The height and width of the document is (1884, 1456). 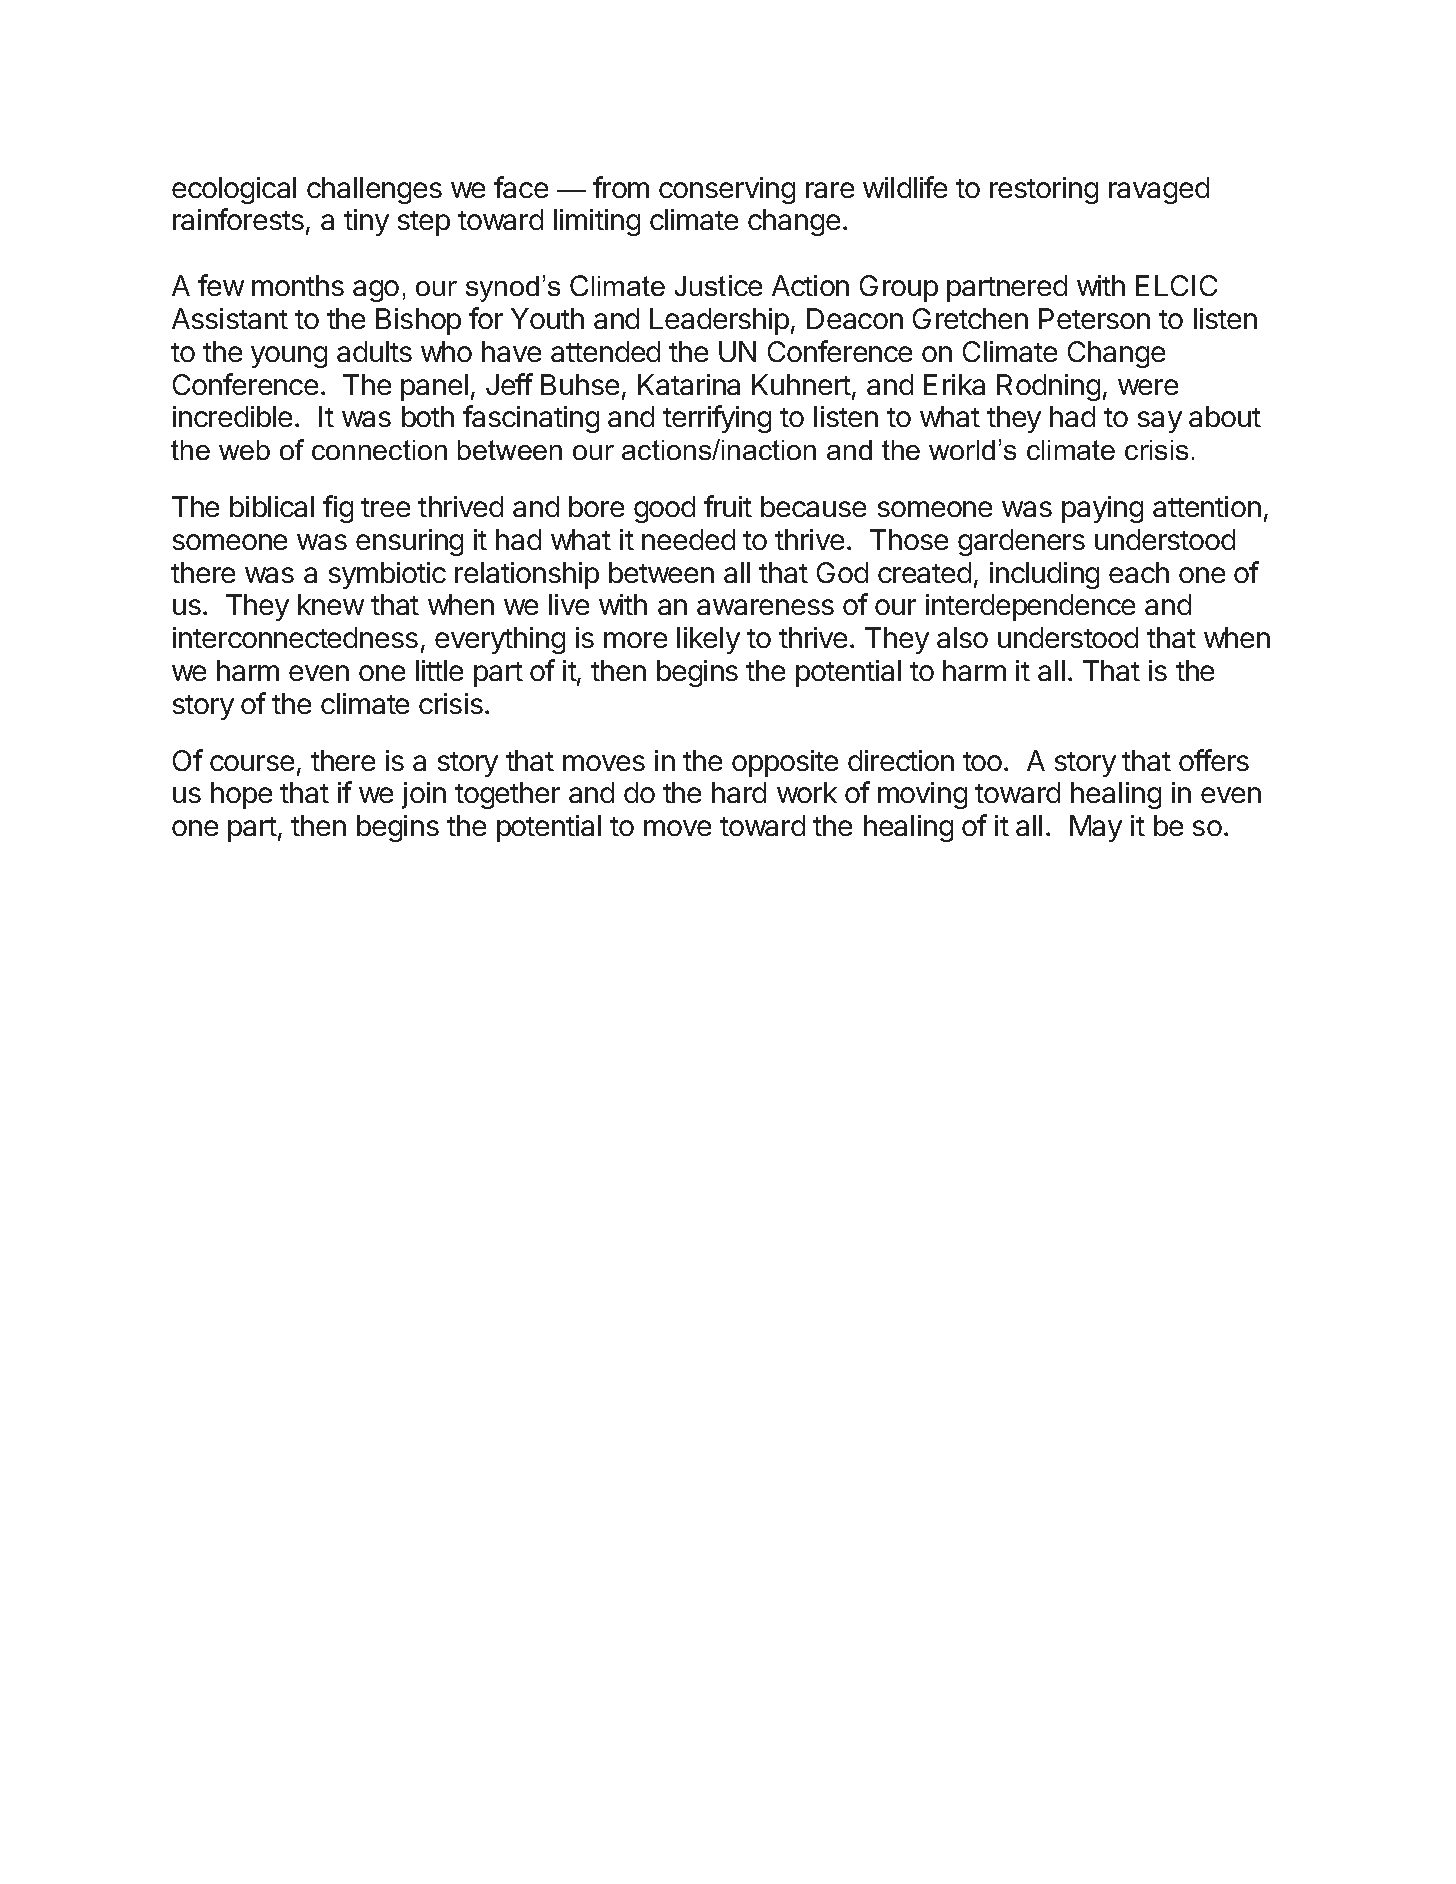 What do you see at coordinates (1159, 190) in the document?
I see `ravaged` at bounding box center [1159, 190].
